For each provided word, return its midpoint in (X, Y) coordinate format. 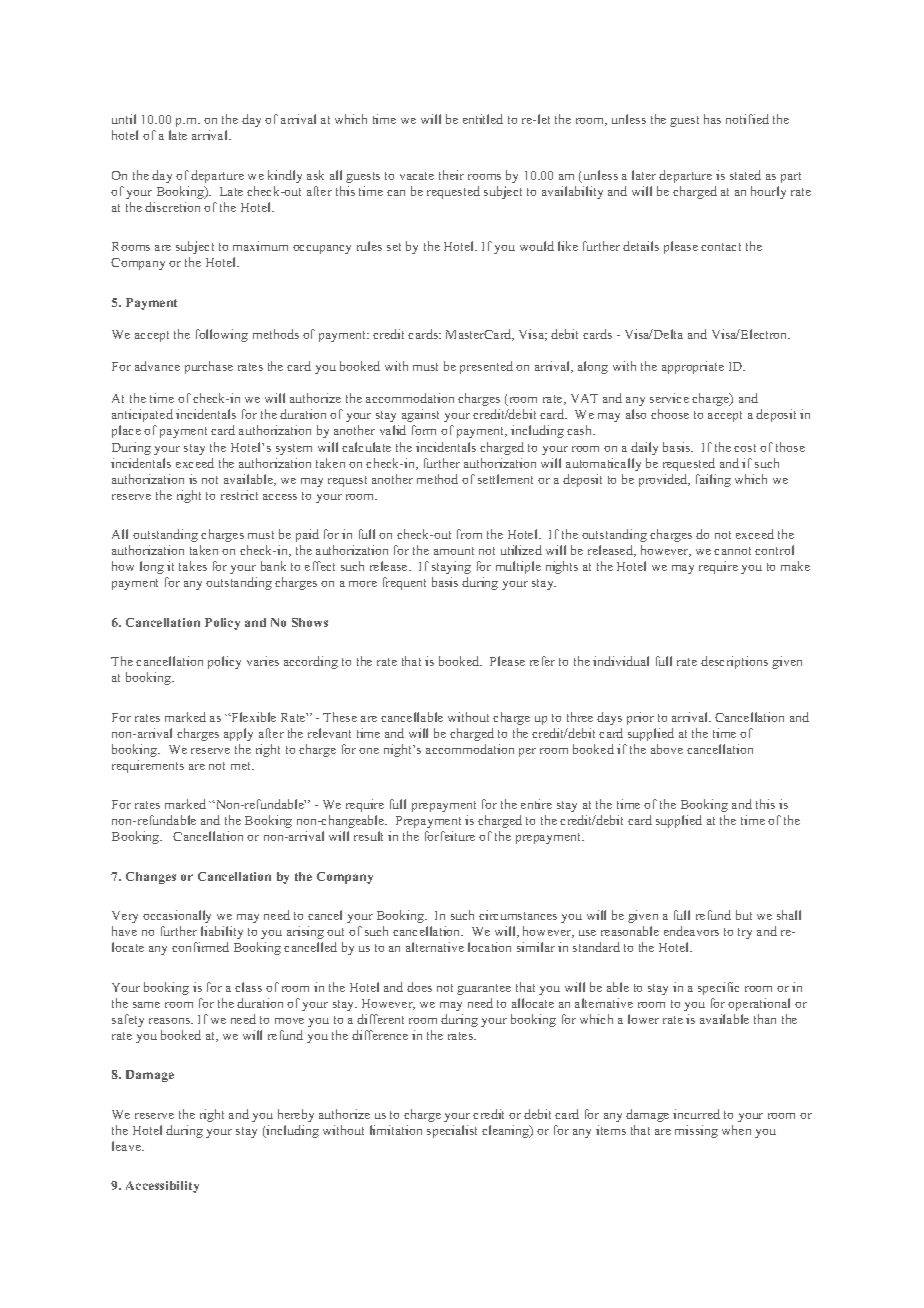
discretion (172, 207)
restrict (239, 495)
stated (745, 175)
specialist (452, 1131)
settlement (505, 479)
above (667, 749)
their (451, 175)
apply (238, 734)
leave (127, 1146)
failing (713, 480)
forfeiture (450, 836)
